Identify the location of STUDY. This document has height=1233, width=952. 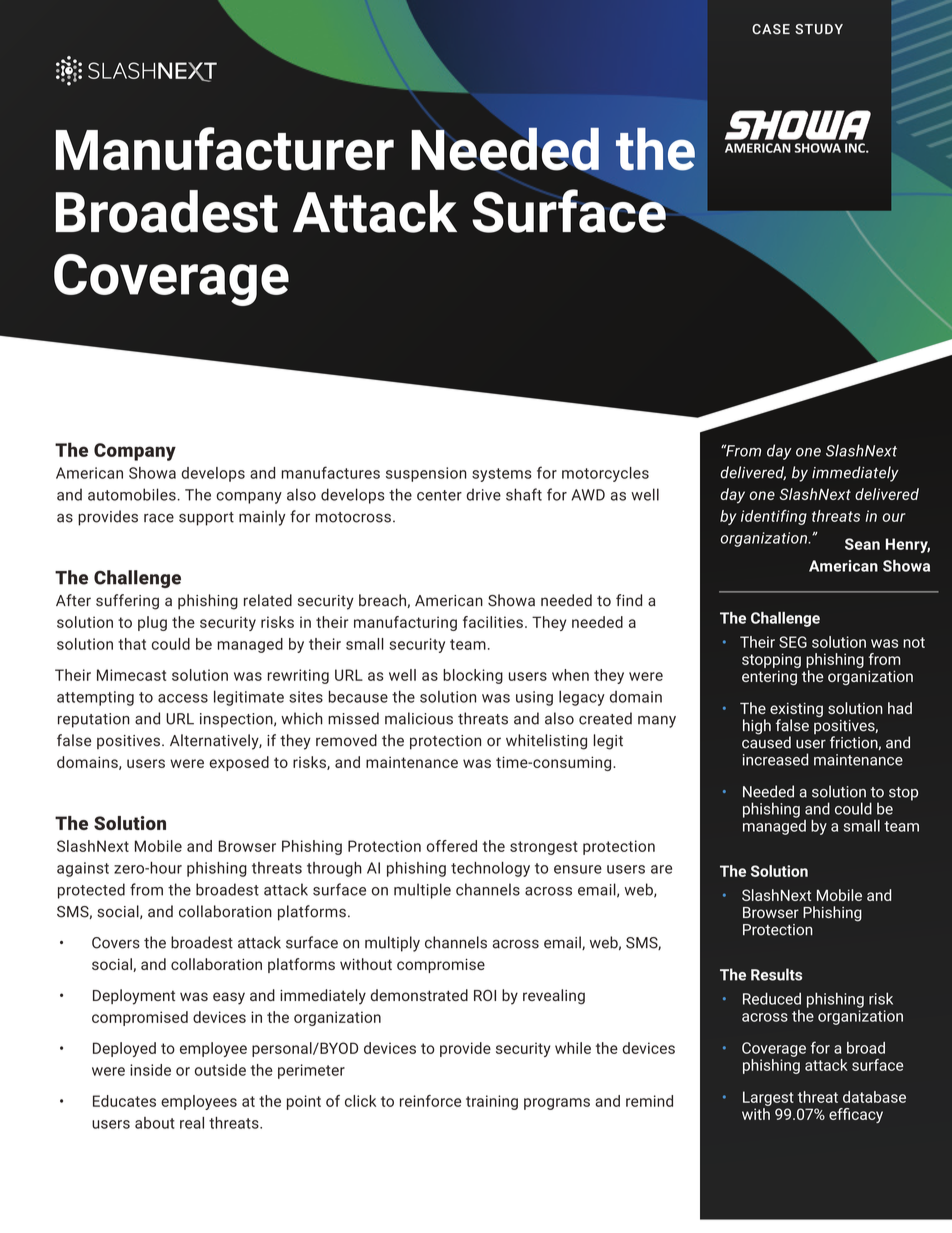
(819, 29).
